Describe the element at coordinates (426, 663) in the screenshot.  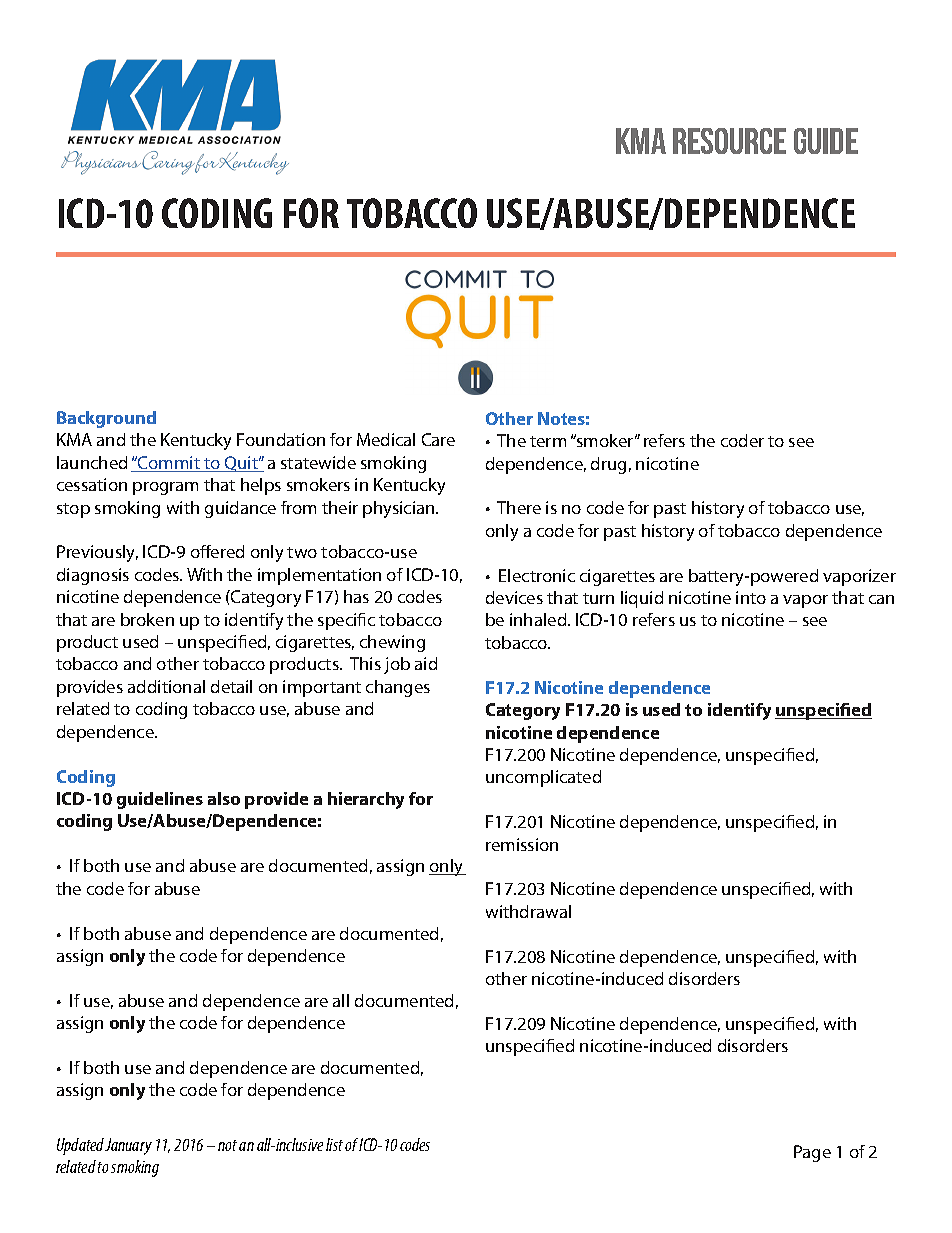
I see `aid` at that location.
